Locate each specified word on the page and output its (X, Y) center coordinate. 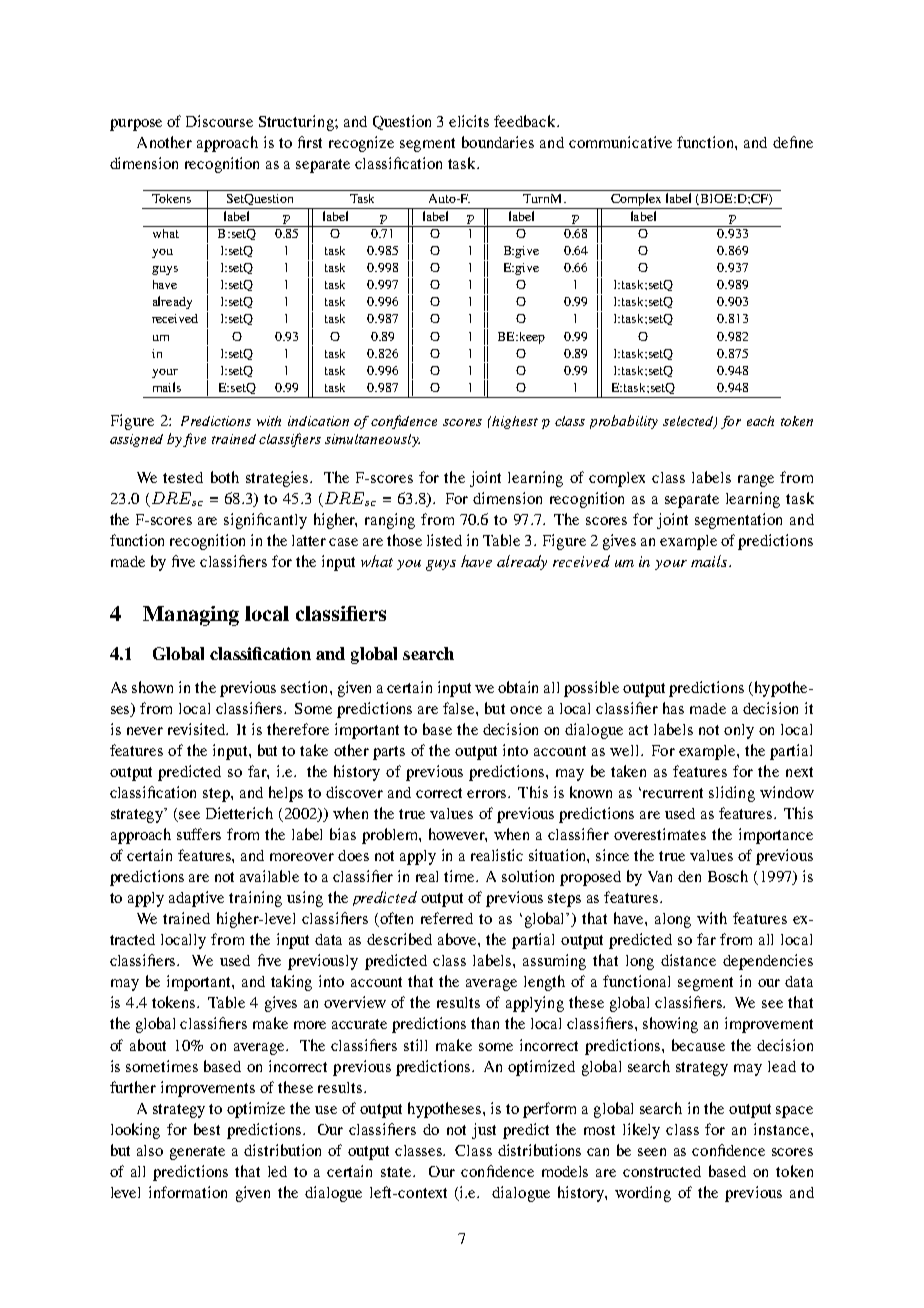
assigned (136, 440)
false (460, 708)
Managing (191, 616)
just (484, 1131)
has (673, 708)
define (793, 142)
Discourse (219, 121)
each (760, 421)
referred (447, 918)
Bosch (728, 876)
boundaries (498, 142)
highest (514, 422)
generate (197, 1153)
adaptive (196, 899)
